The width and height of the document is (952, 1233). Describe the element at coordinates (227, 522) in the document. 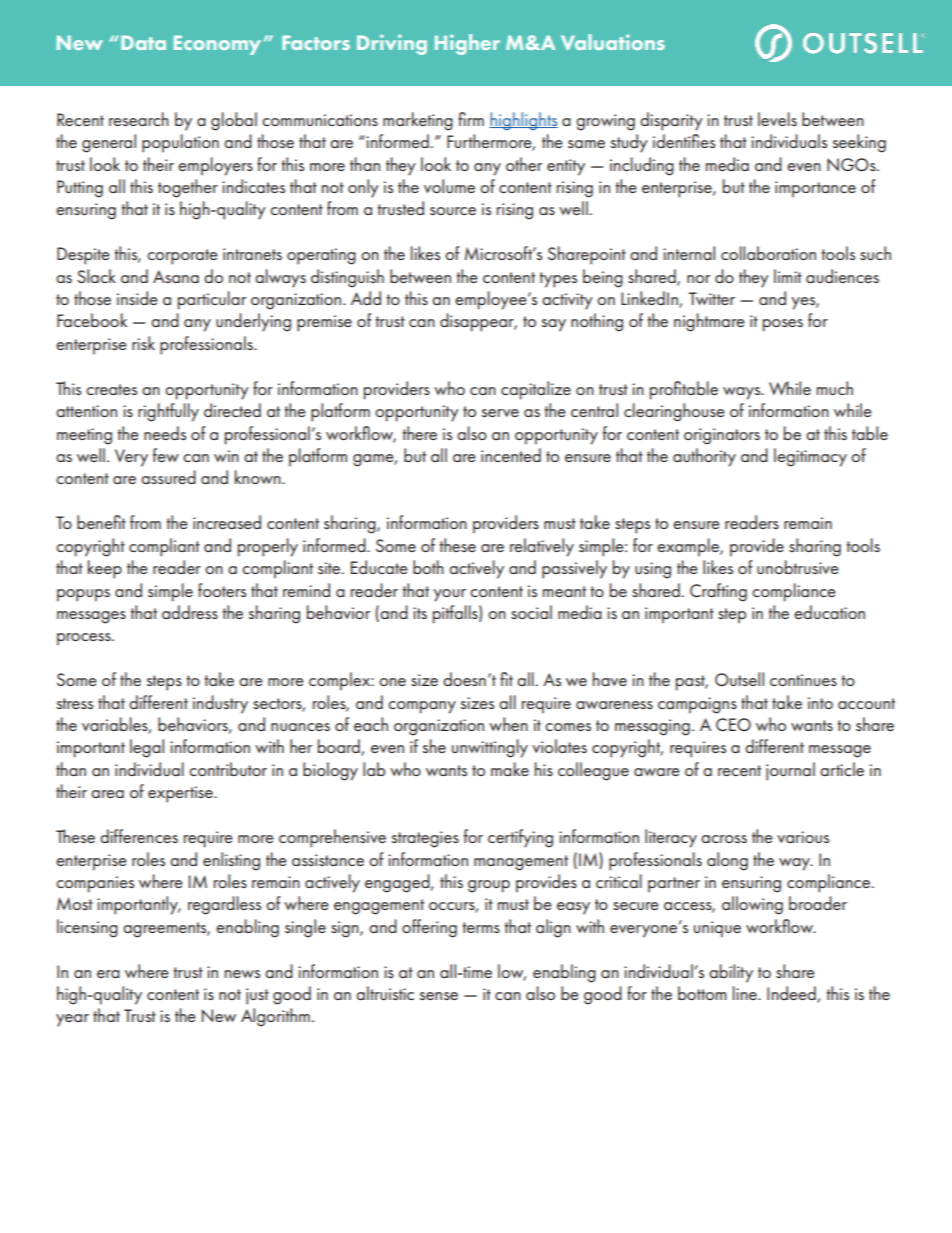

I see `increased` at that location.
